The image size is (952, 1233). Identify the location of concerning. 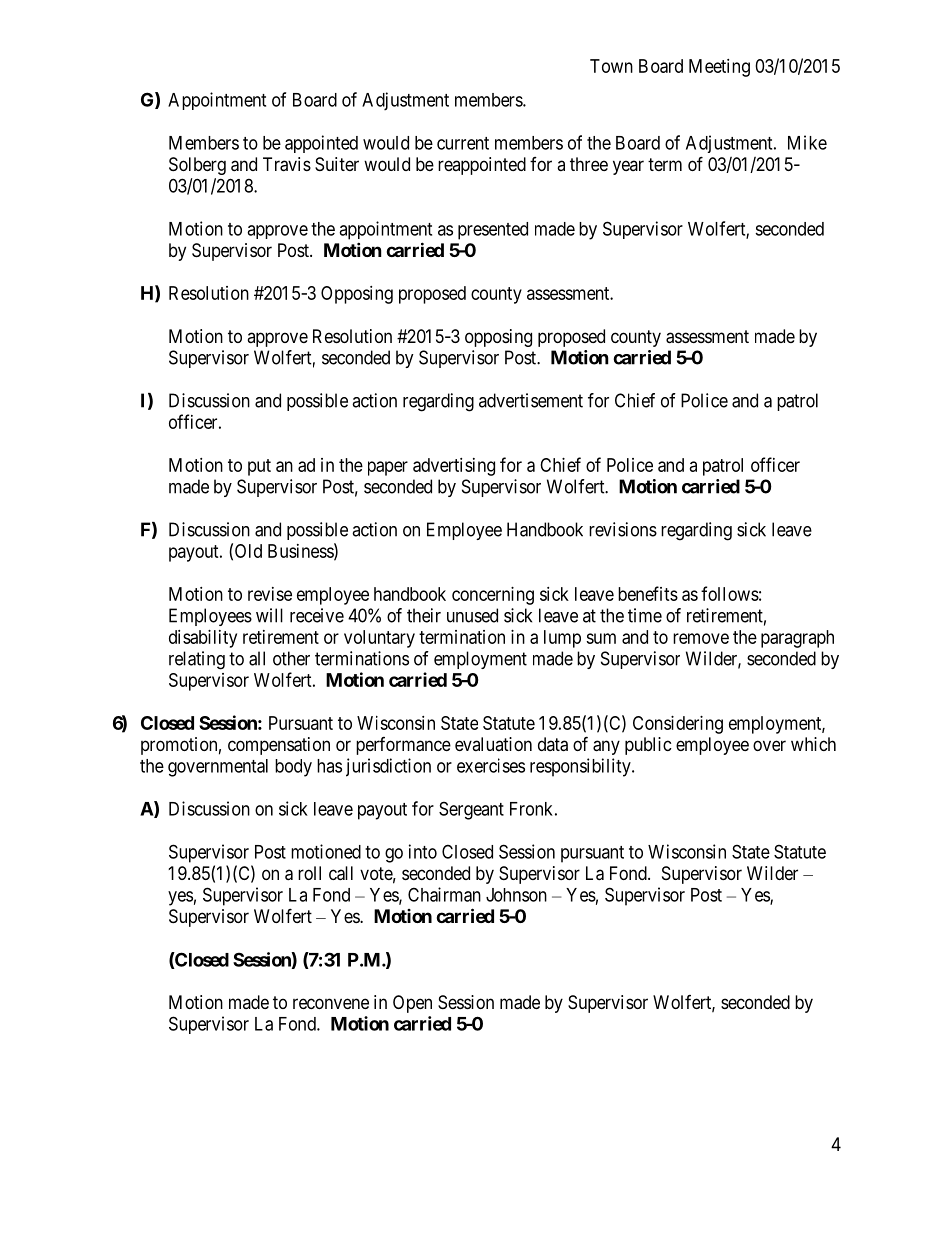
(493, 596).
